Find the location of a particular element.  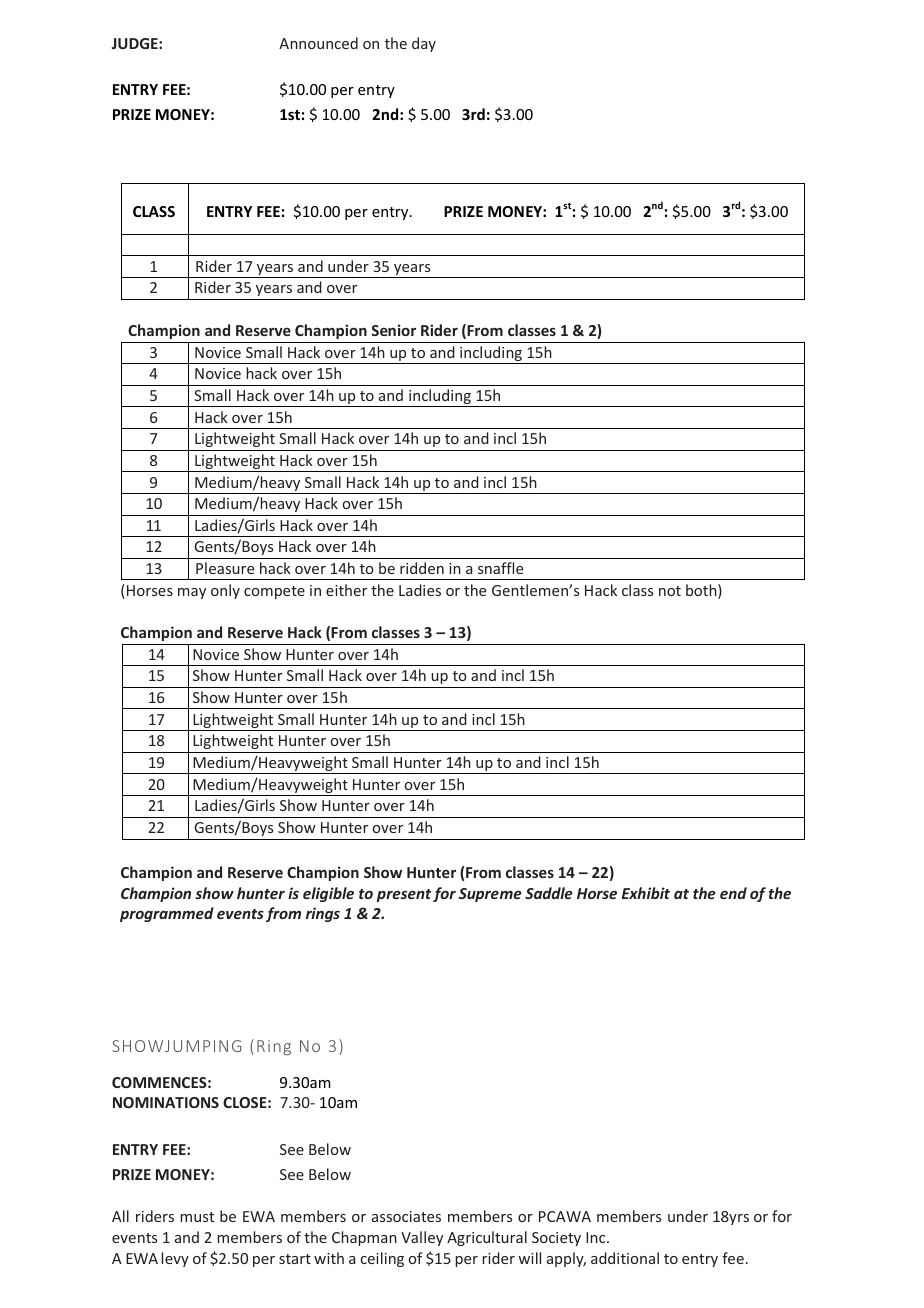

present is located at coordinates (404, 895).
